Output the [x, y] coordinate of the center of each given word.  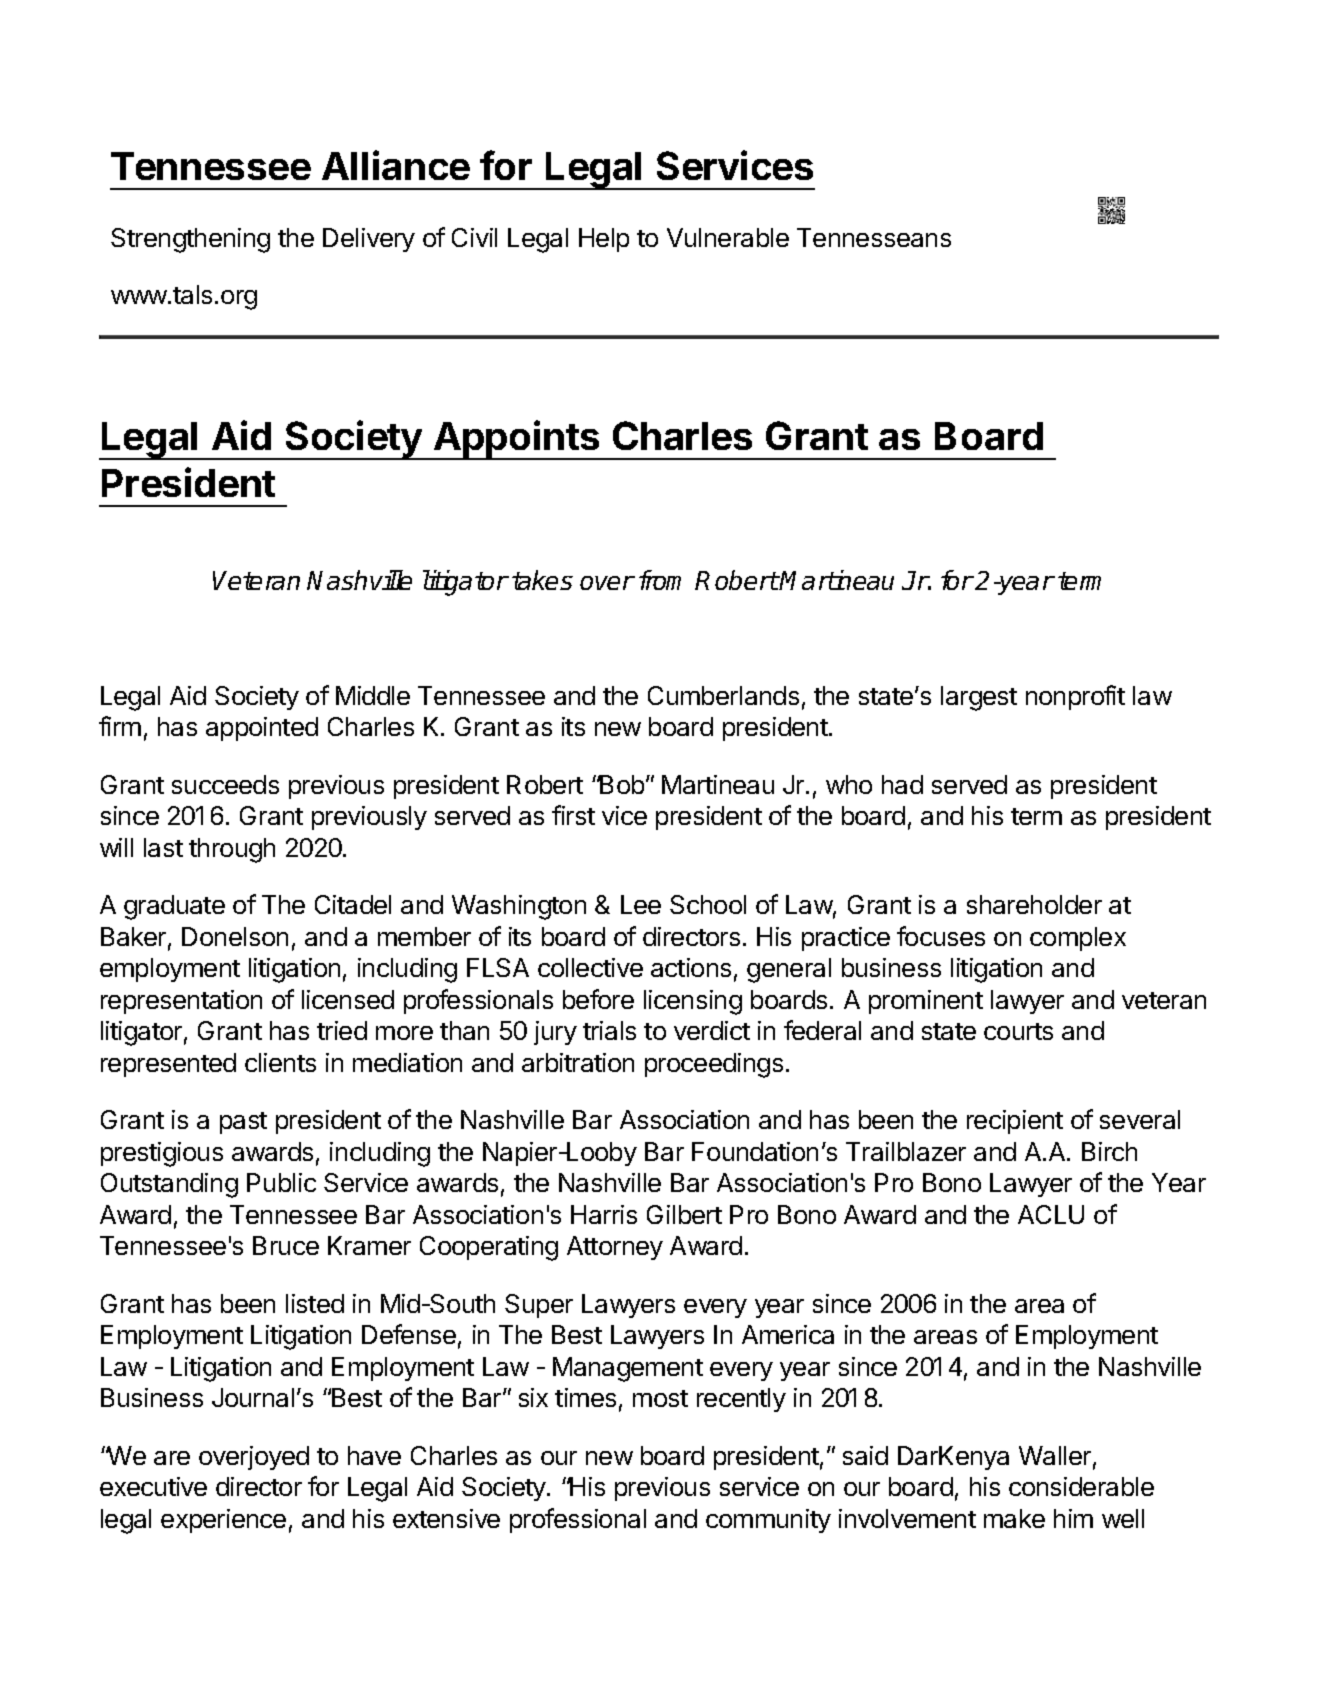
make [1014, 1518]
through [232, 850]
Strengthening [190, 240]
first [573, 815]
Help [604, 240]
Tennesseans [874, 237]
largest [979, 698]
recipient [1015, 1122]
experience [223, 1521]
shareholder [1034, 904]
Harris [604, 1214]
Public [281, 1182]
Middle [373, 695]
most [660, 1398]
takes [542, 580]
